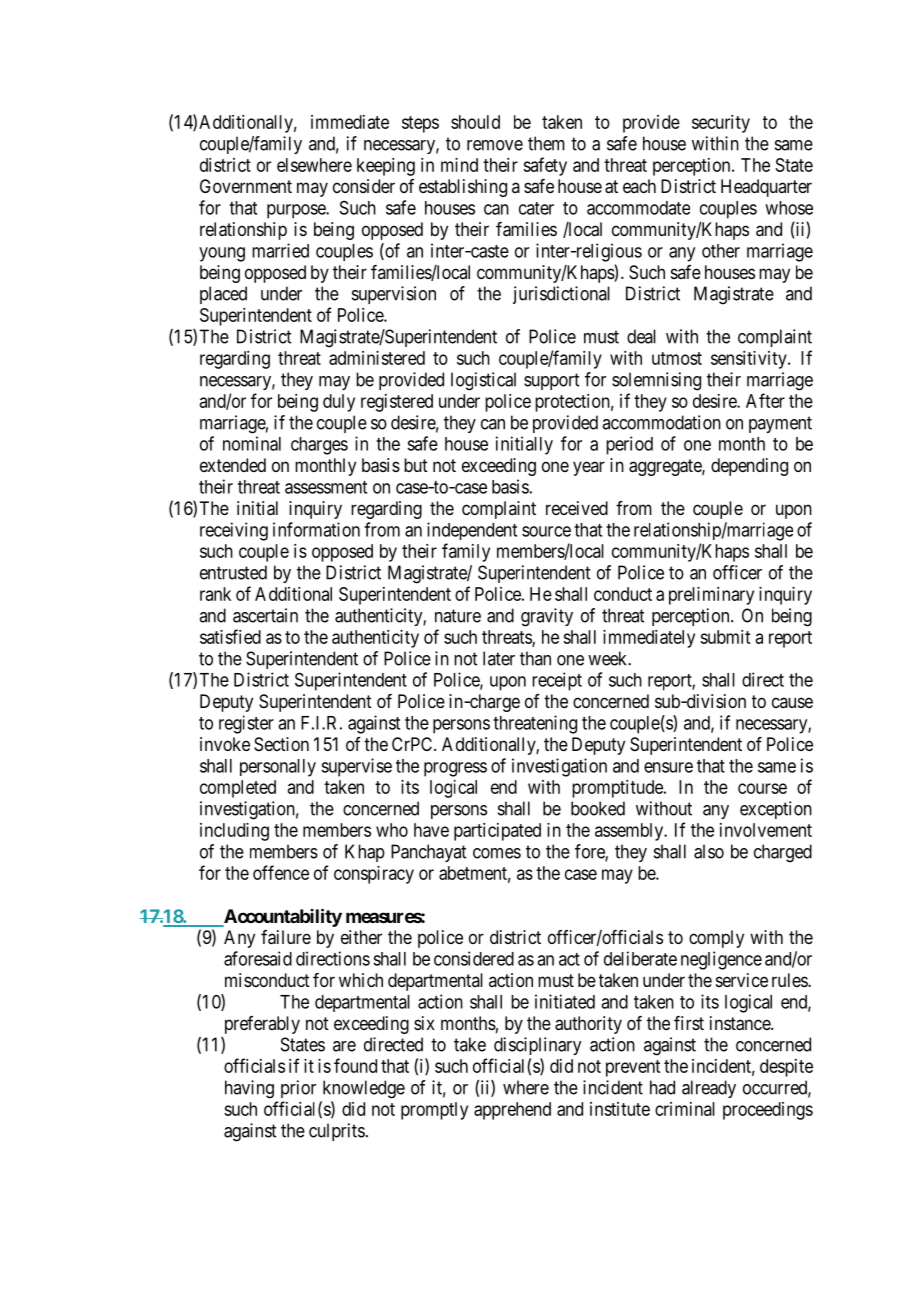 This page has width=924, height=1309. Describe the element at coordinates (316, 529) in the page. I see `information` at that location.
